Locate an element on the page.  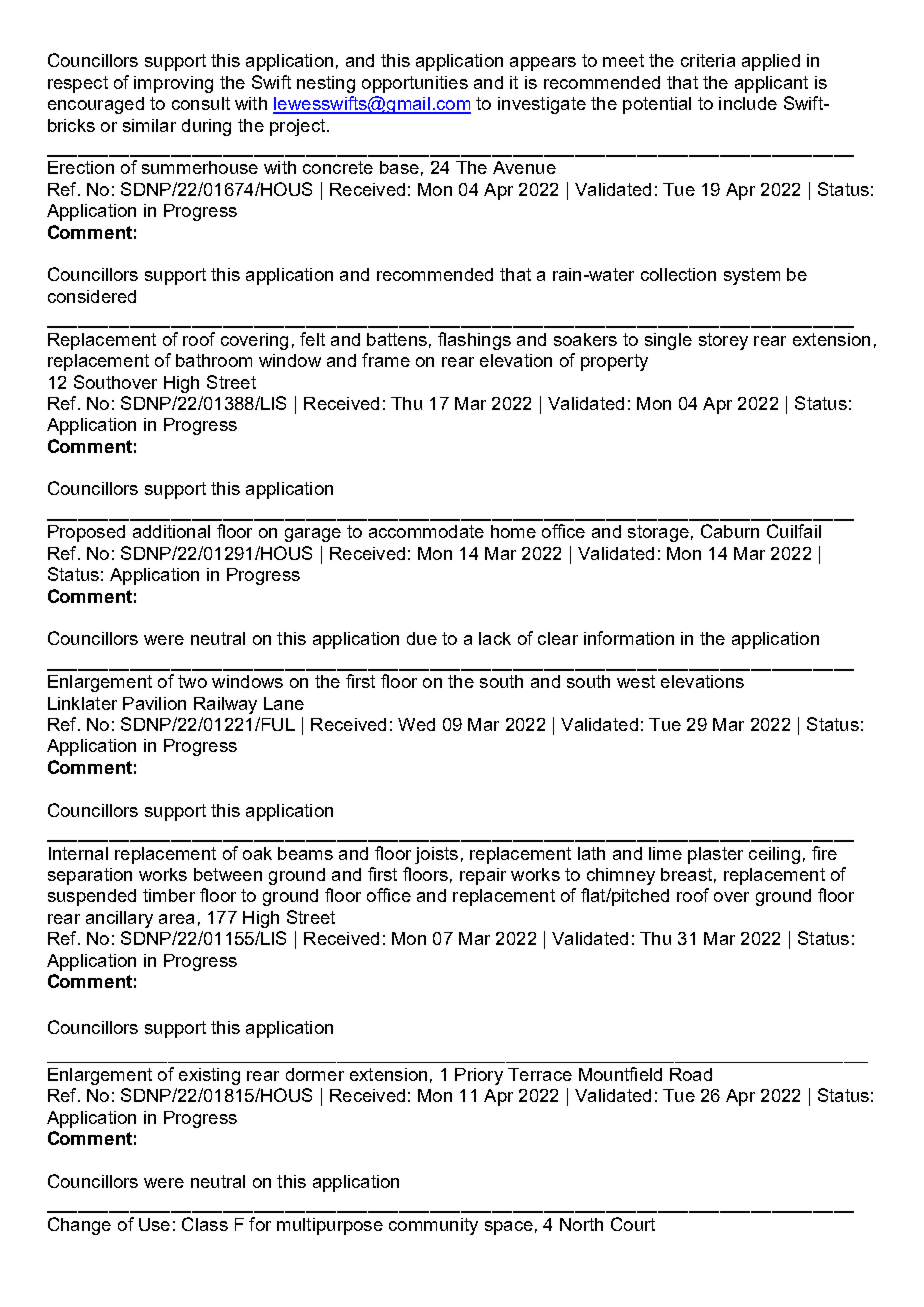
west is located at coordinates (636, 681).
